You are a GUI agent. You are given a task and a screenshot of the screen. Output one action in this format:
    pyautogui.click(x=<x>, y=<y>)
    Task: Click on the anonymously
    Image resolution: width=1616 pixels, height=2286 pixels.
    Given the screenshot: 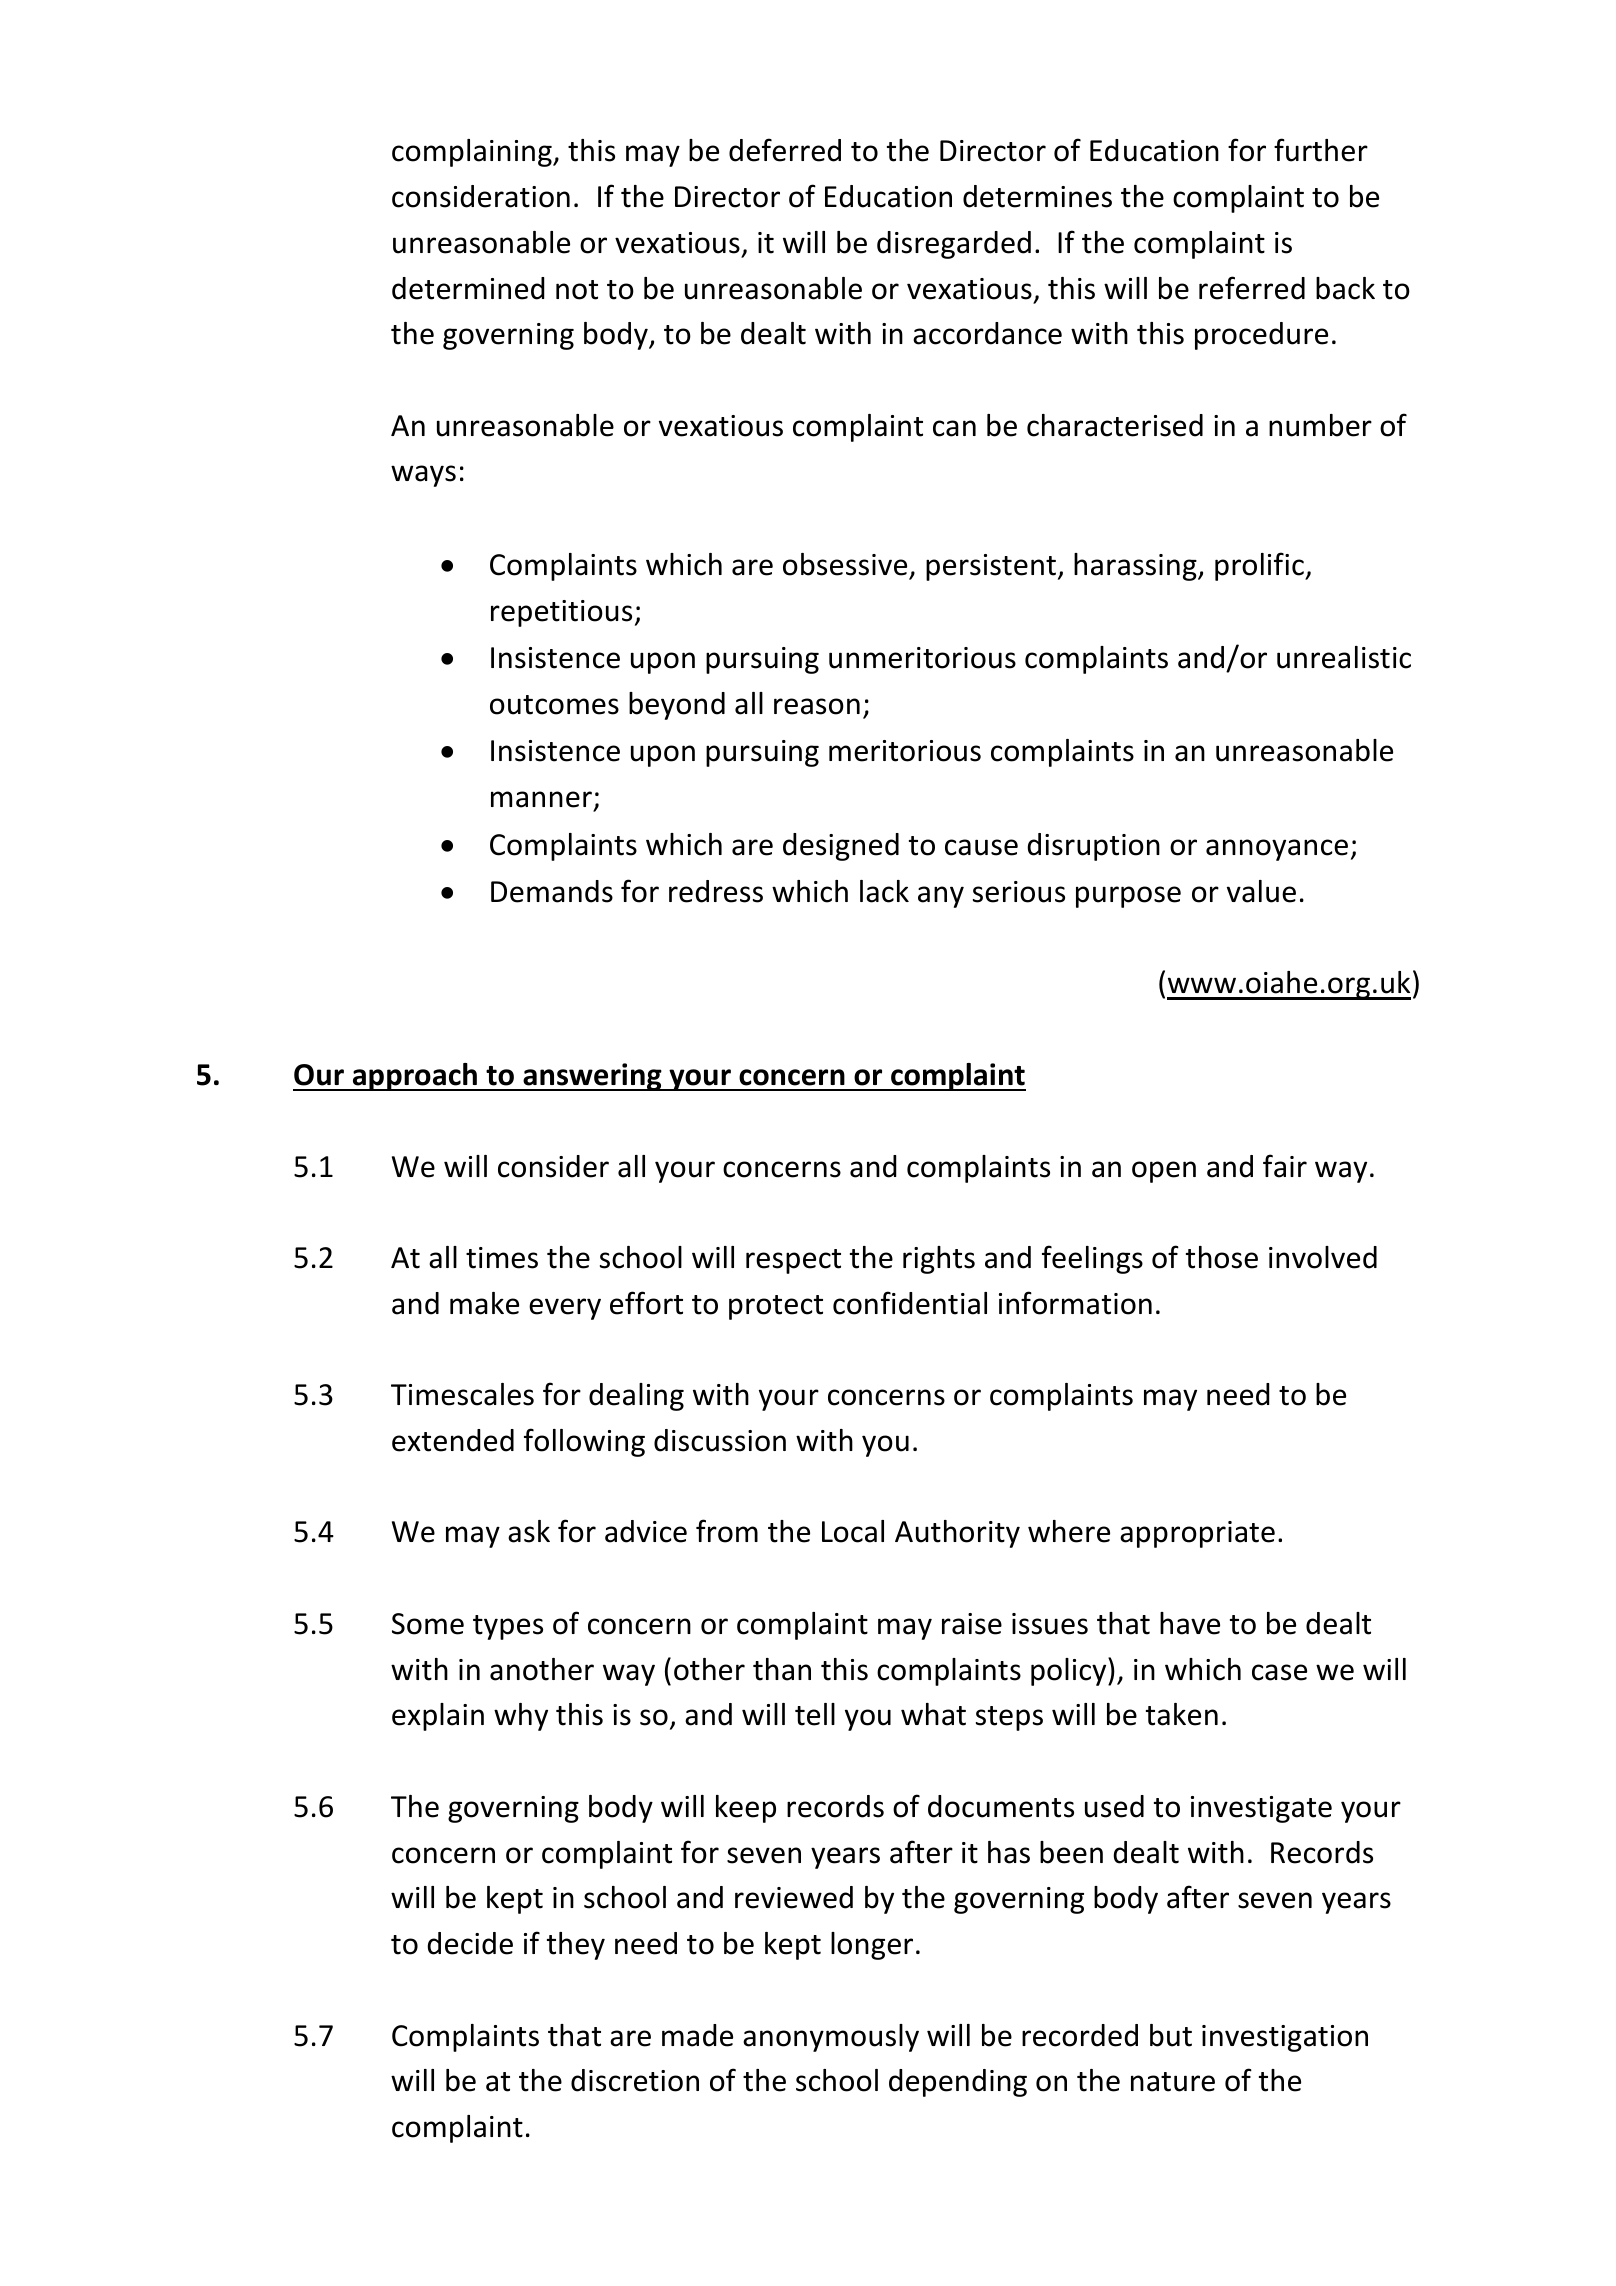 What is the action you would take?
    pyautogui.click(x=831, y=2038)
